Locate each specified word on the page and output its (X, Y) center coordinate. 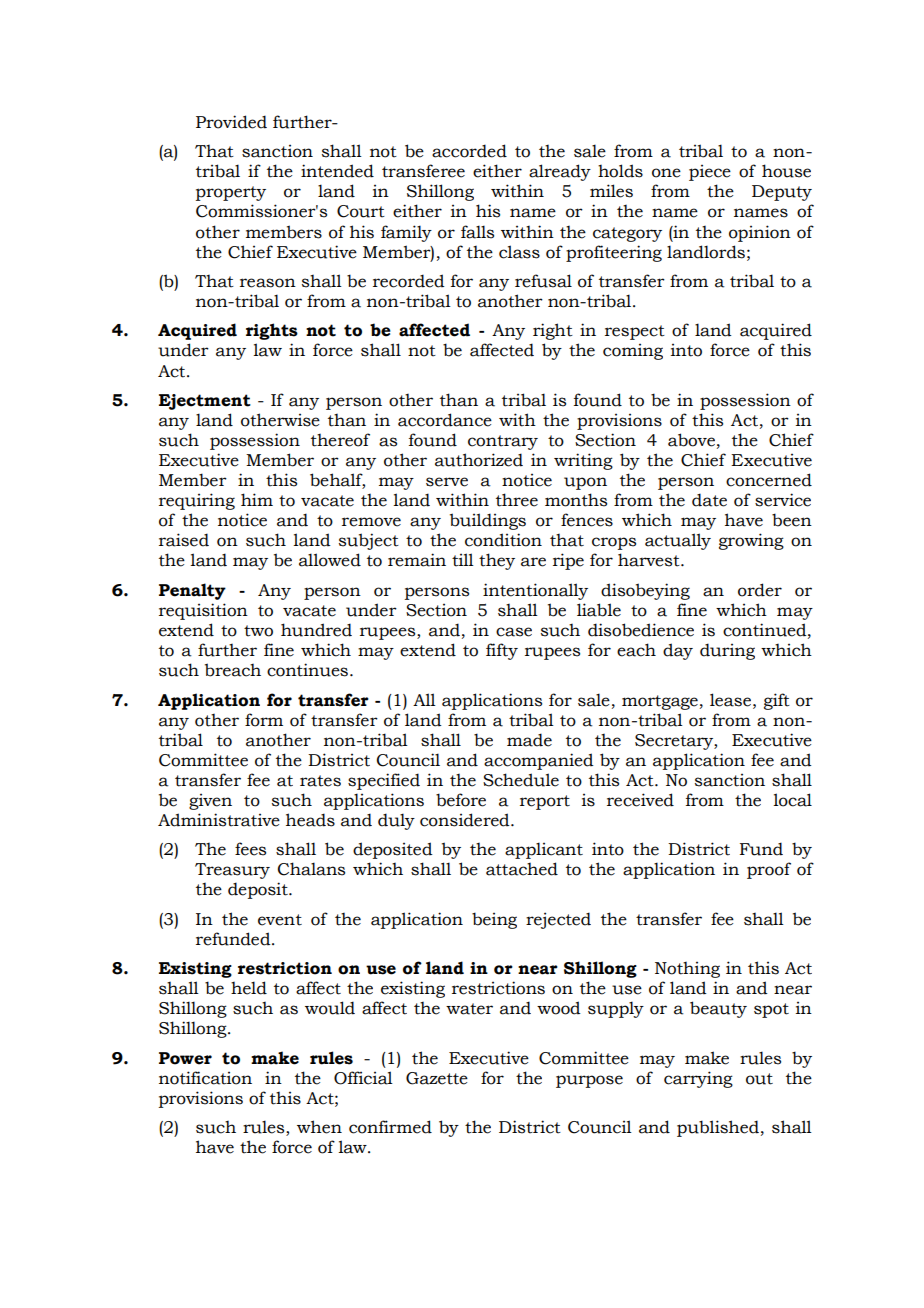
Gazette (437, 1078)
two (258, 631)
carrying (698, 1079)
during (727, 651)
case (514, 632)
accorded (469, 151)
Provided (231, 122)
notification (205, 1078)
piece (710, 173)
